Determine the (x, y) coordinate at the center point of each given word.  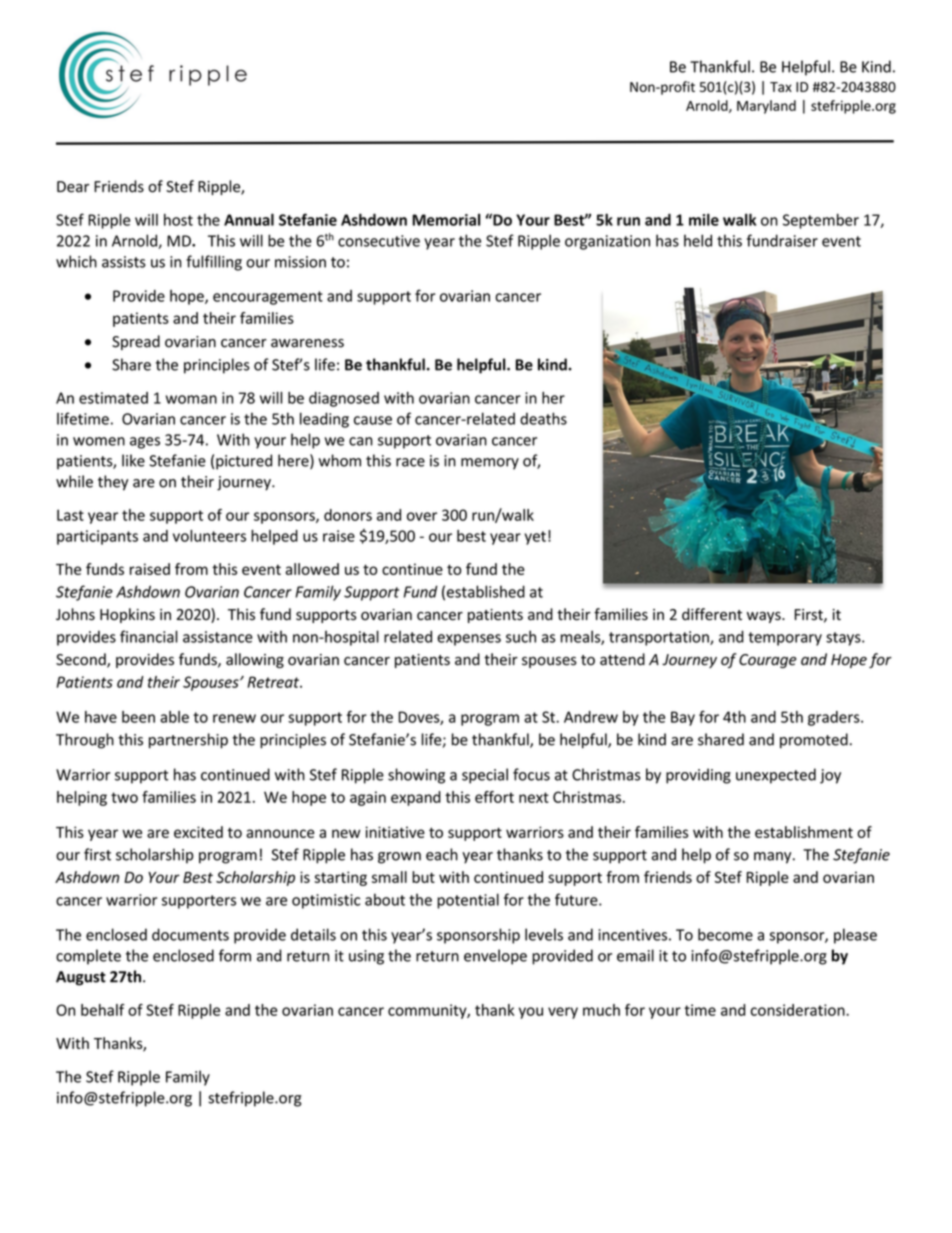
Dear (73, 187)
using (366, 957)
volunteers (209, 536)
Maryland (766, 107)
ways (765, 617)
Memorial (446, 220)
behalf (103, 1010)
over (422, 516)
